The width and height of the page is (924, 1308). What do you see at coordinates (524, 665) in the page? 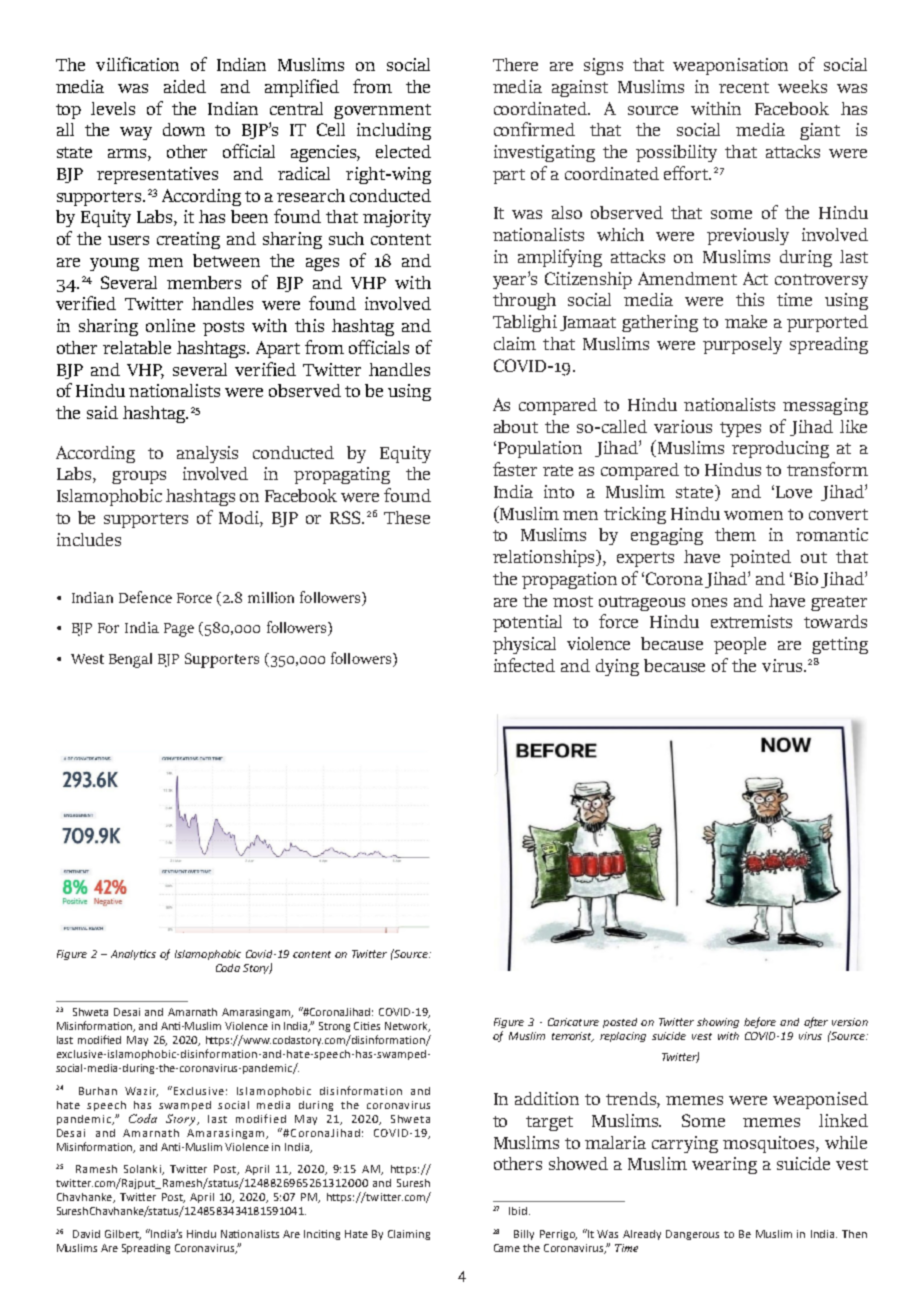
I see `infected` at bounding box center [524, 665].
